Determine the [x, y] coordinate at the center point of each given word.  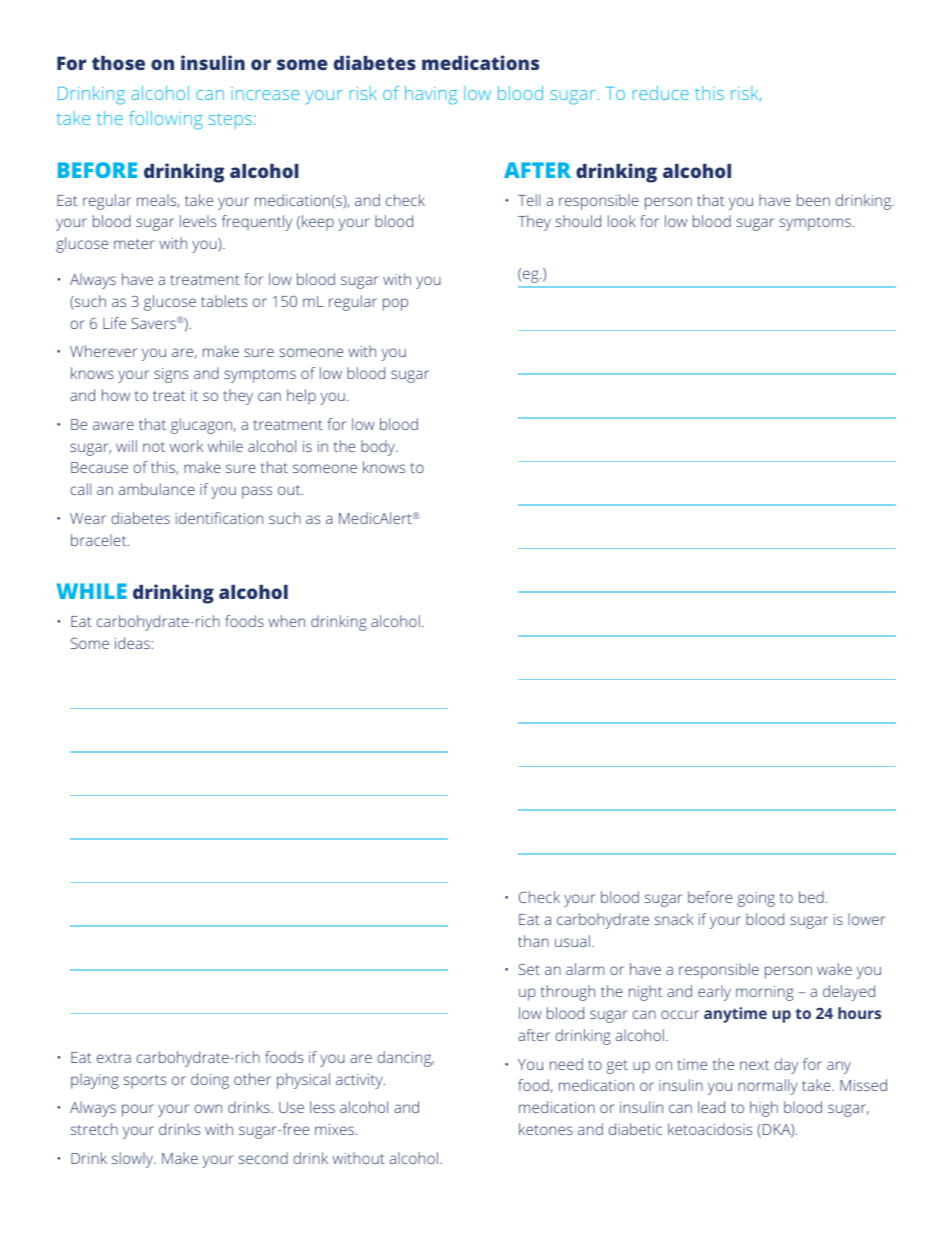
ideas [132, 643]
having [431, 95]
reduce [661, 93]
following [166, 120]
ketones [546, 1129]
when [286, 621]
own [208, 1108]
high [764, 1109]
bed [811, 897]
